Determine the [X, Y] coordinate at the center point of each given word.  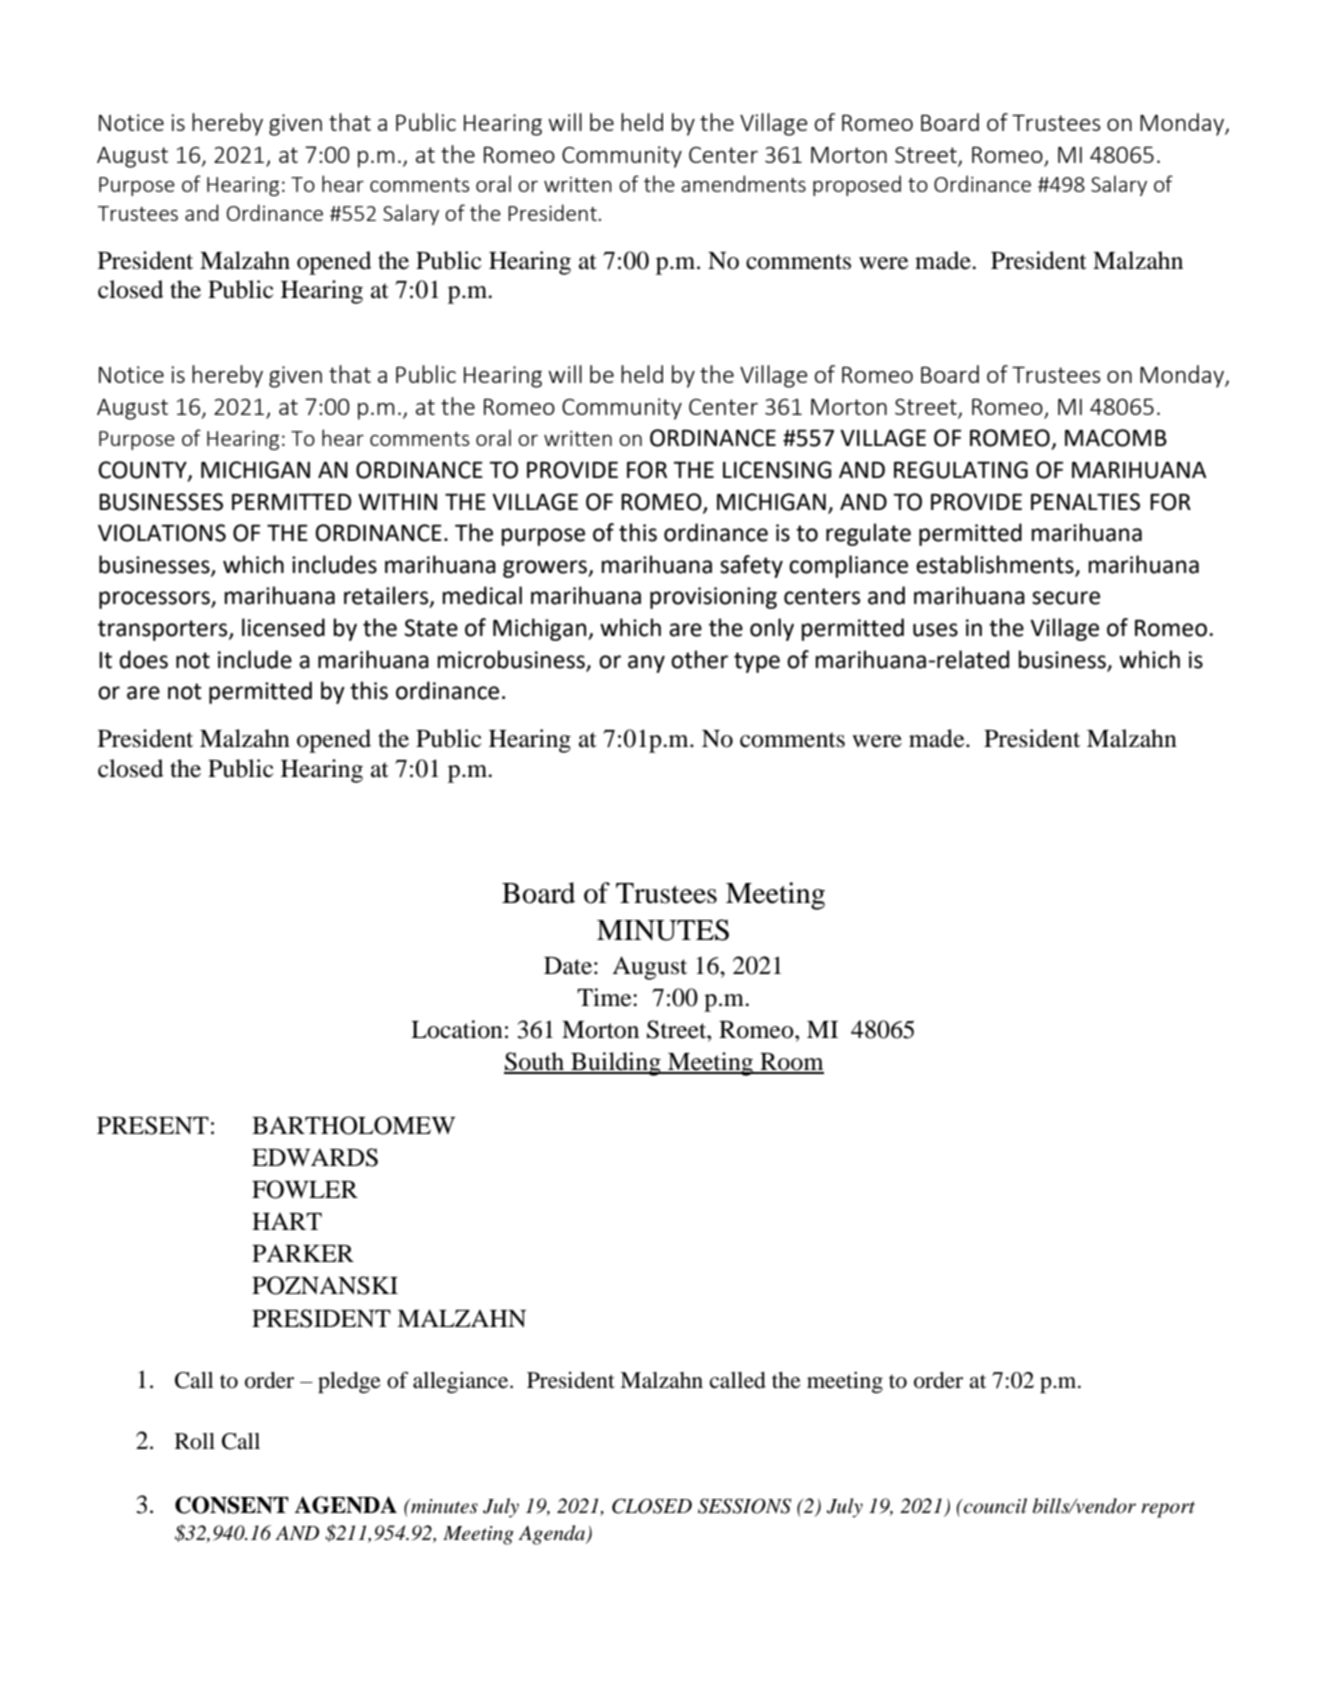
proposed [857, 185]
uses [935, 630]
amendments [743, 183]
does [143, 659]
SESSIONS [744, 1506]
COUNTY [143, 471]
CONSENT [232, 1505]
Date [568, 966]
